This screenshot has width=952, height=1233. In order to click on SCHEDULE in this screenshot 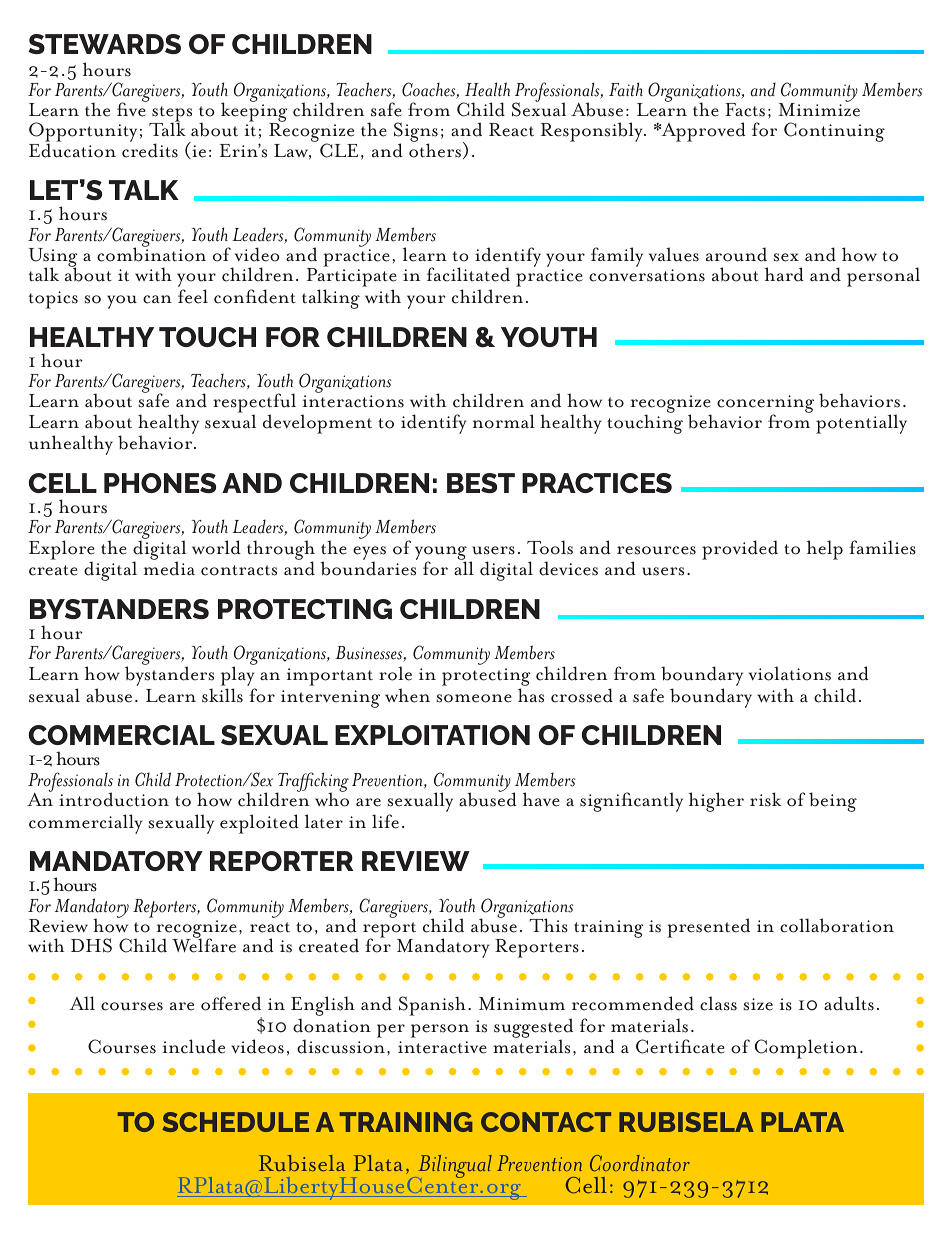, I will do `click(235, 1122)`.
